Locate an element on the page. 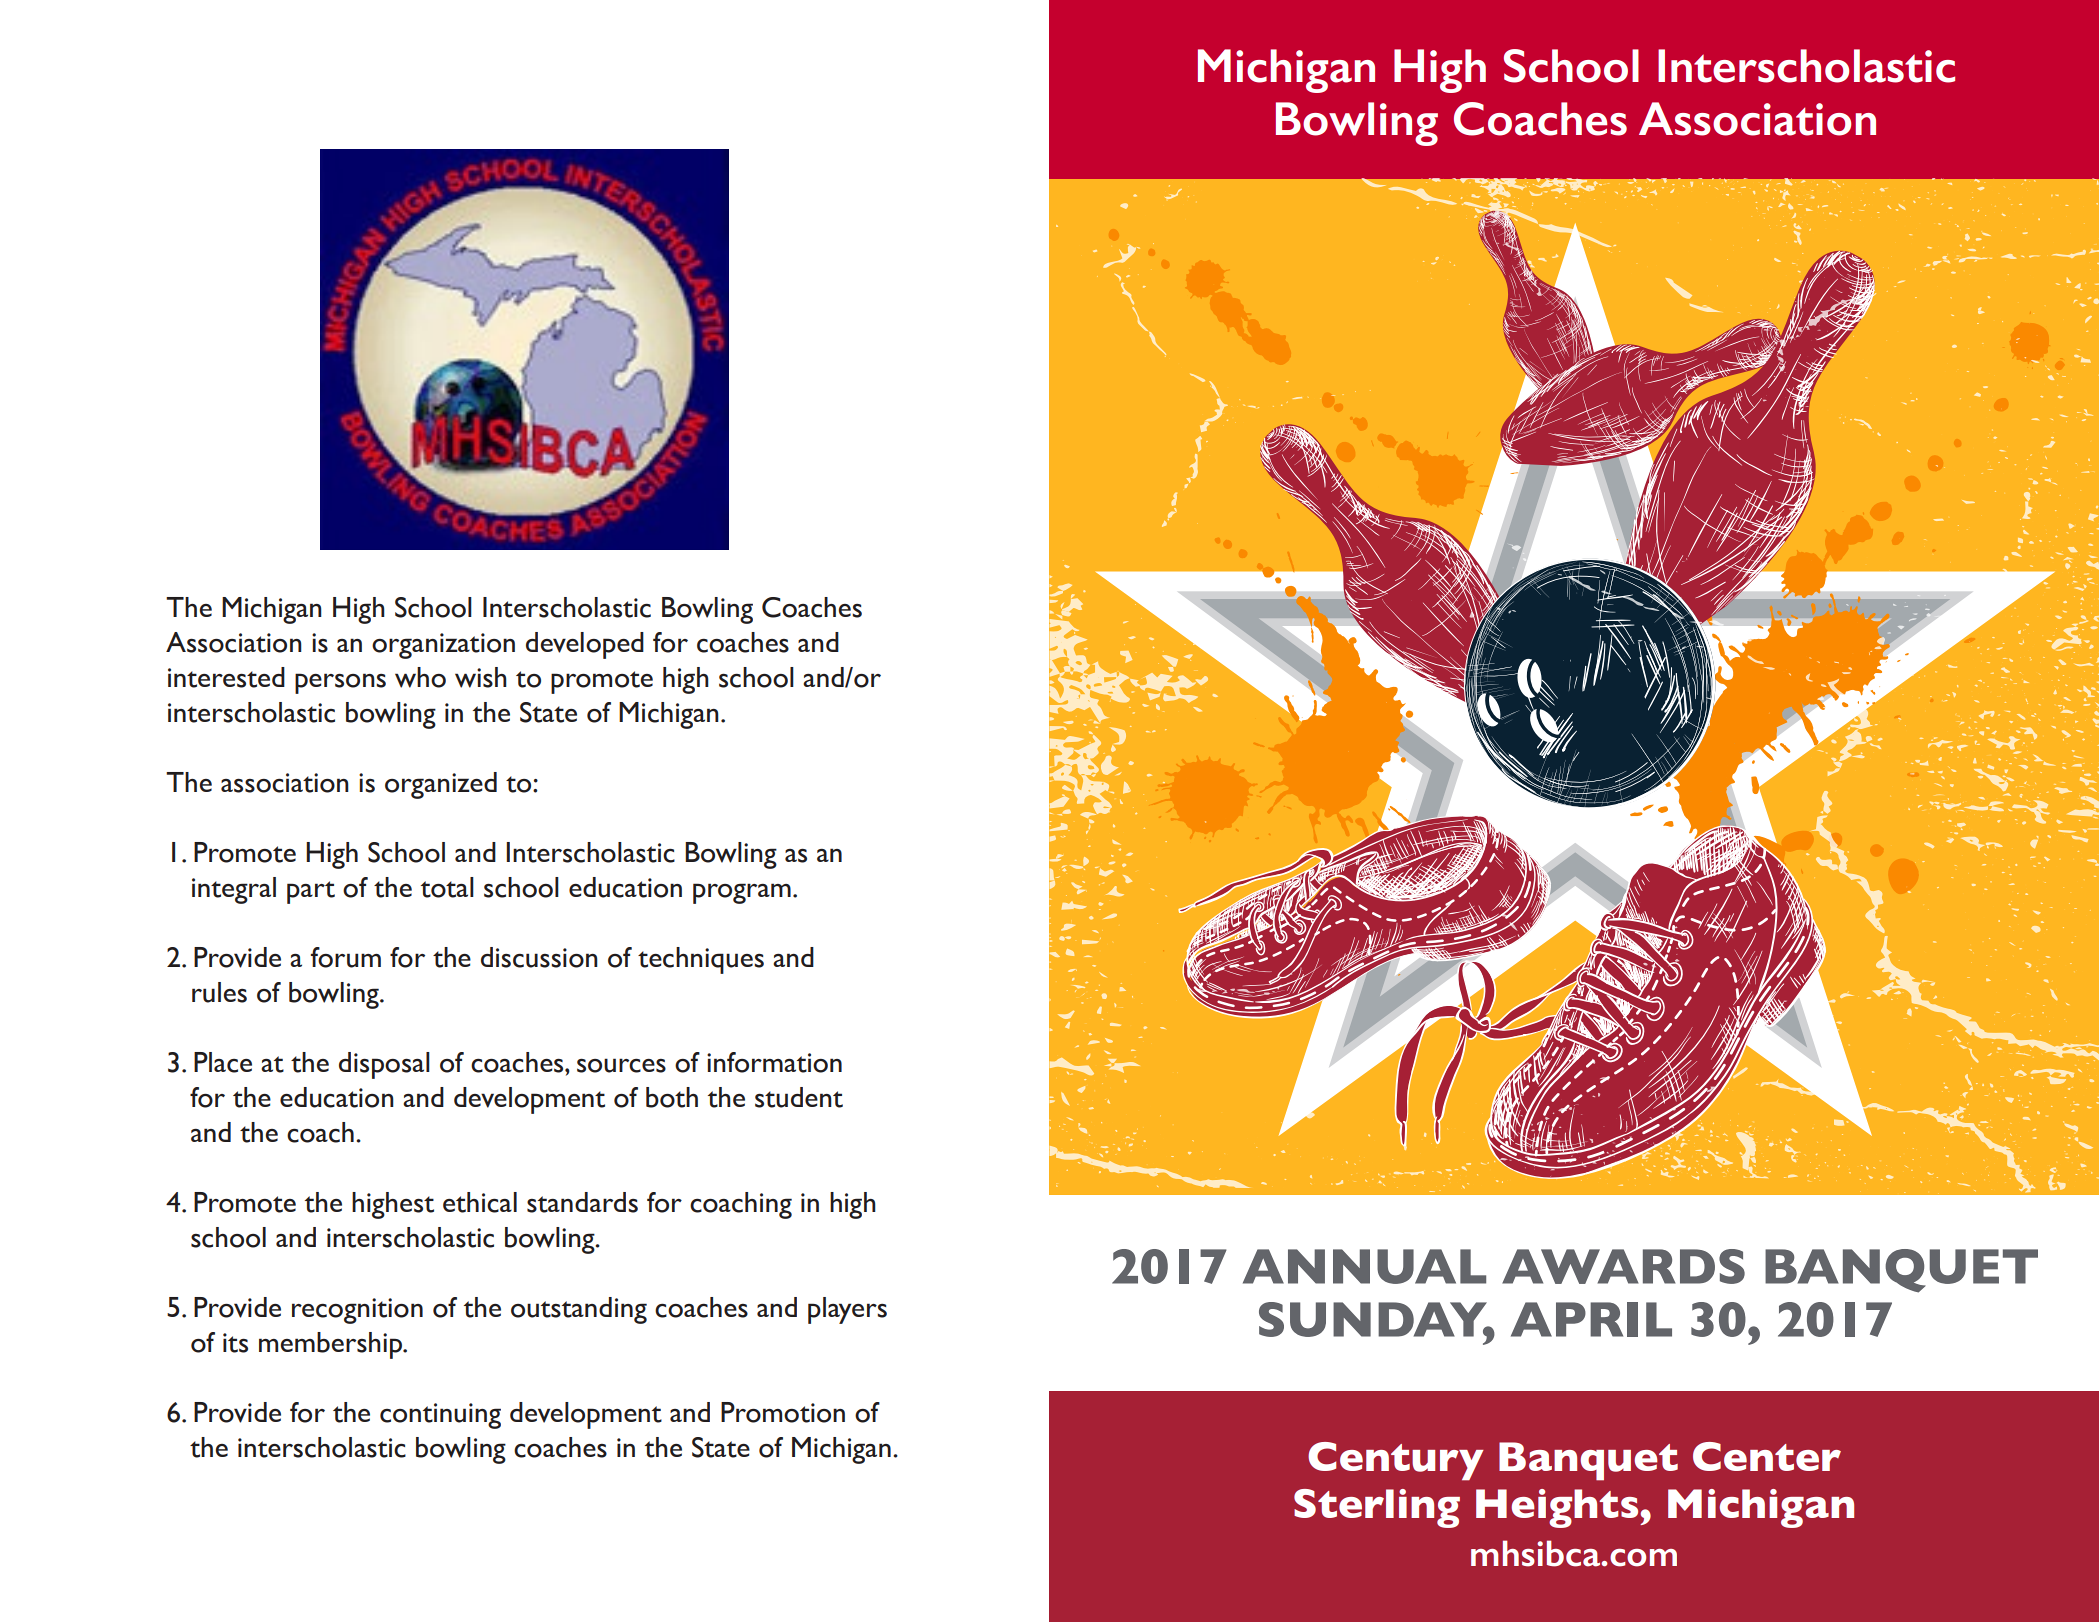 This document has height=1622, width=2099. players is located at coordinates (847, 1310).
